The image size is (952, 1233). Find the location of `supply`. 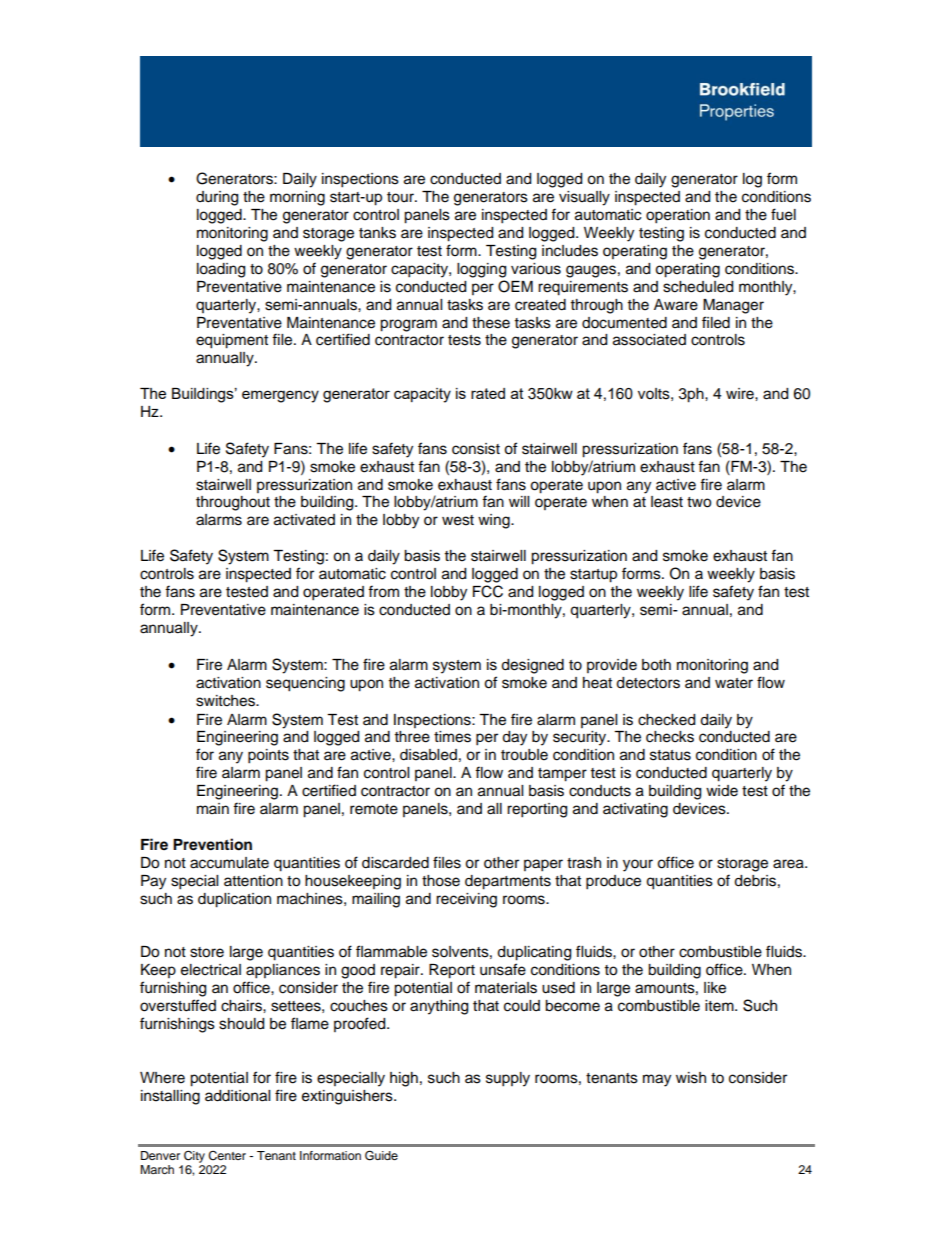

supply is located at coordinates (508, 1079).
